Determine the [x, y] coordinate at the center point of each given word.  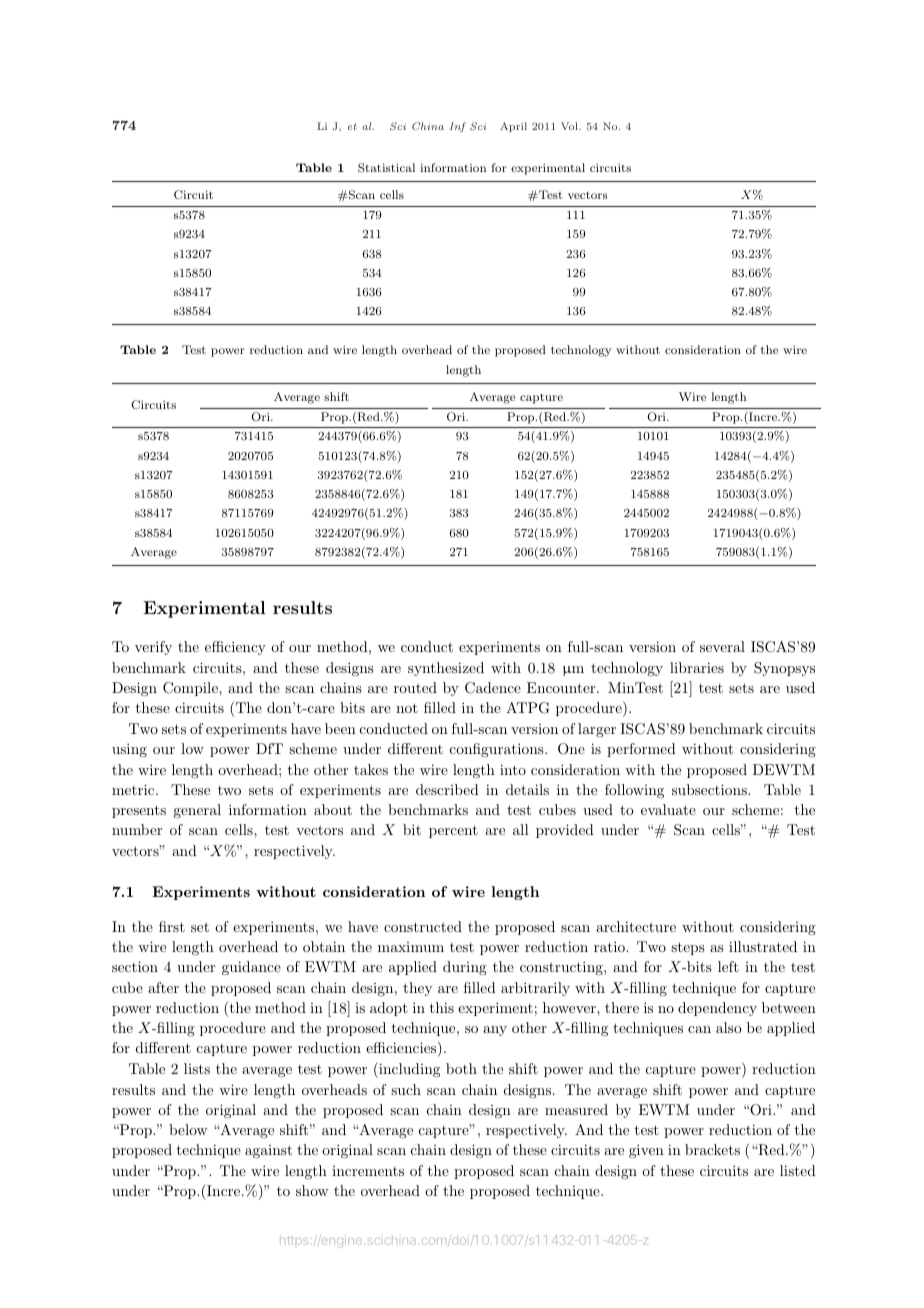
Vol [570, 126]
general [197, 811]
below [188, 1129]
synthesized [446, 669]
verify [153, 648]
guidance [251, 968]
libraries [697, 667]
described [447, 789]
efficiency [235, 648]
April [513, 127]
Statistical [386, 168]
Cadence [493, 688]
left [728, 966]
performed [641, 750]
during [465, 968]
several [722, 646]
